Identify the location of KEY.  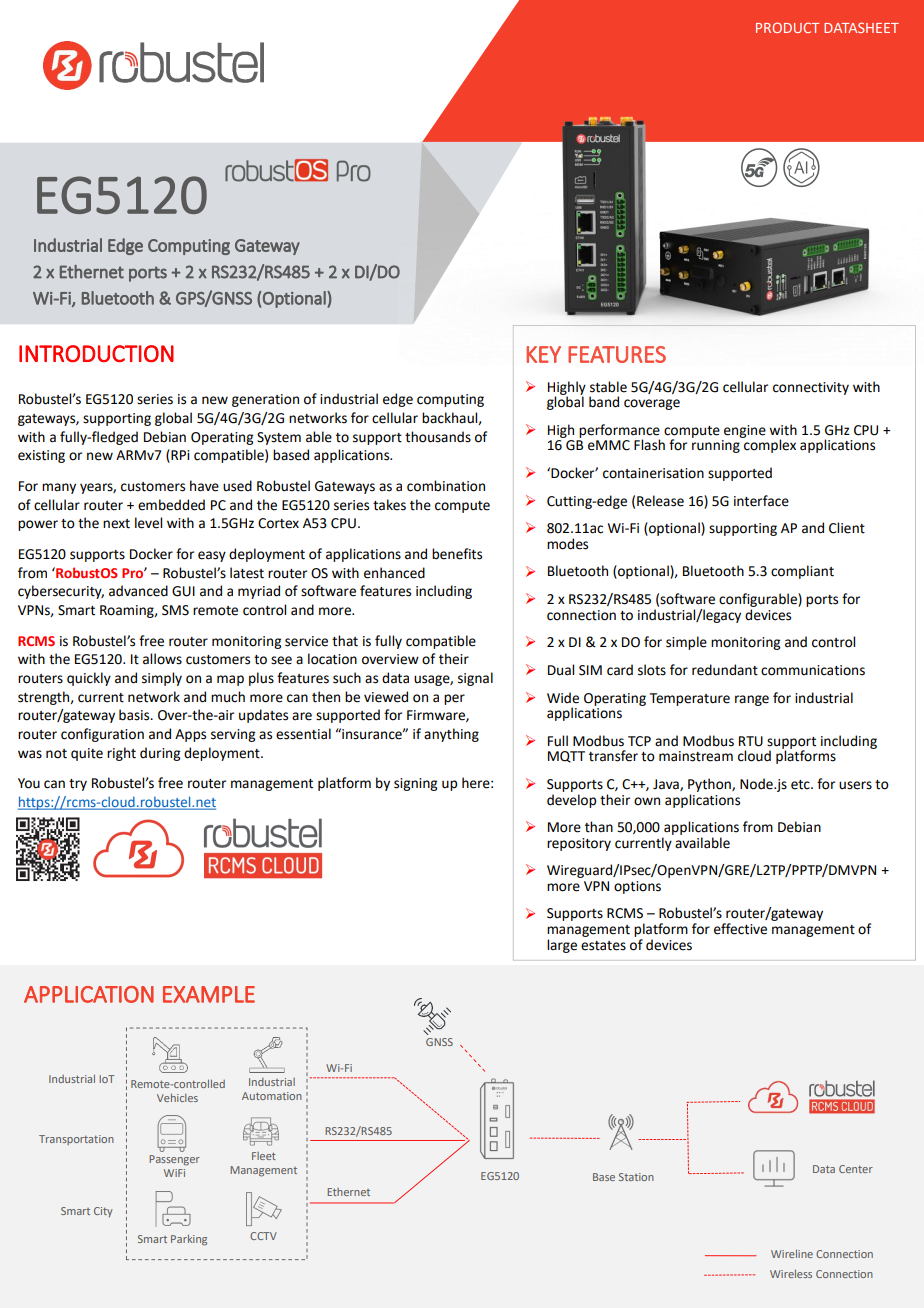
(544, 354).
